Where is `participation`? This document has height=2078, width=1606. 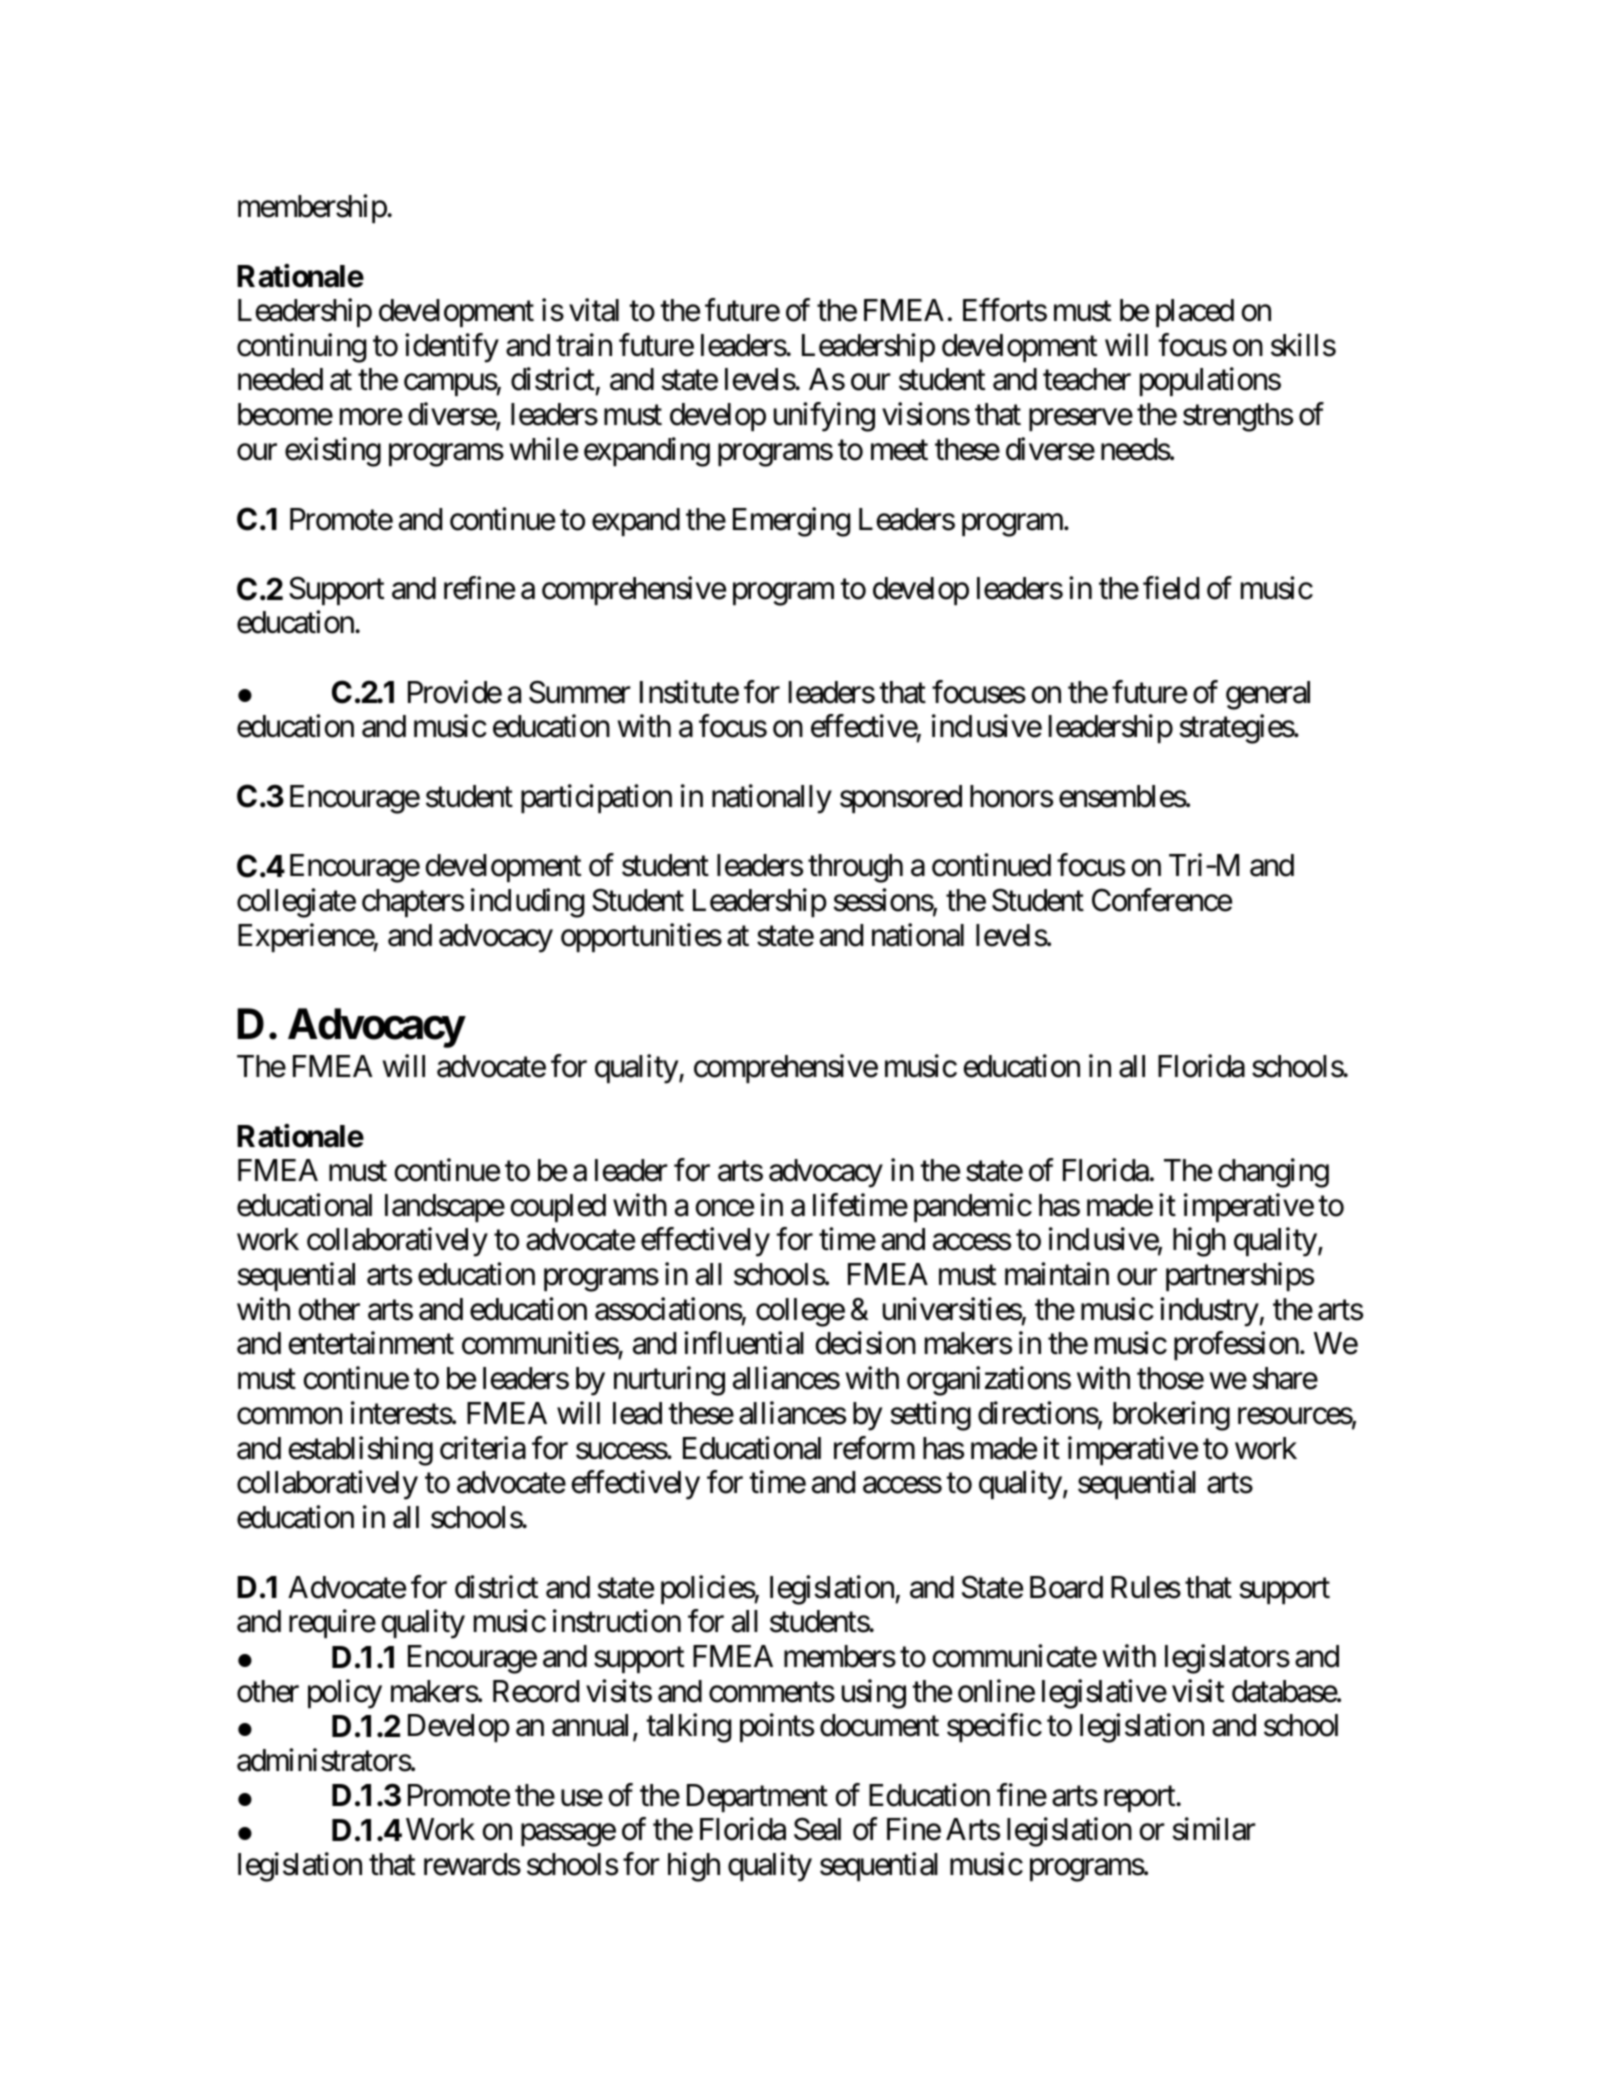 participation is located at coordinates (596, 798).
